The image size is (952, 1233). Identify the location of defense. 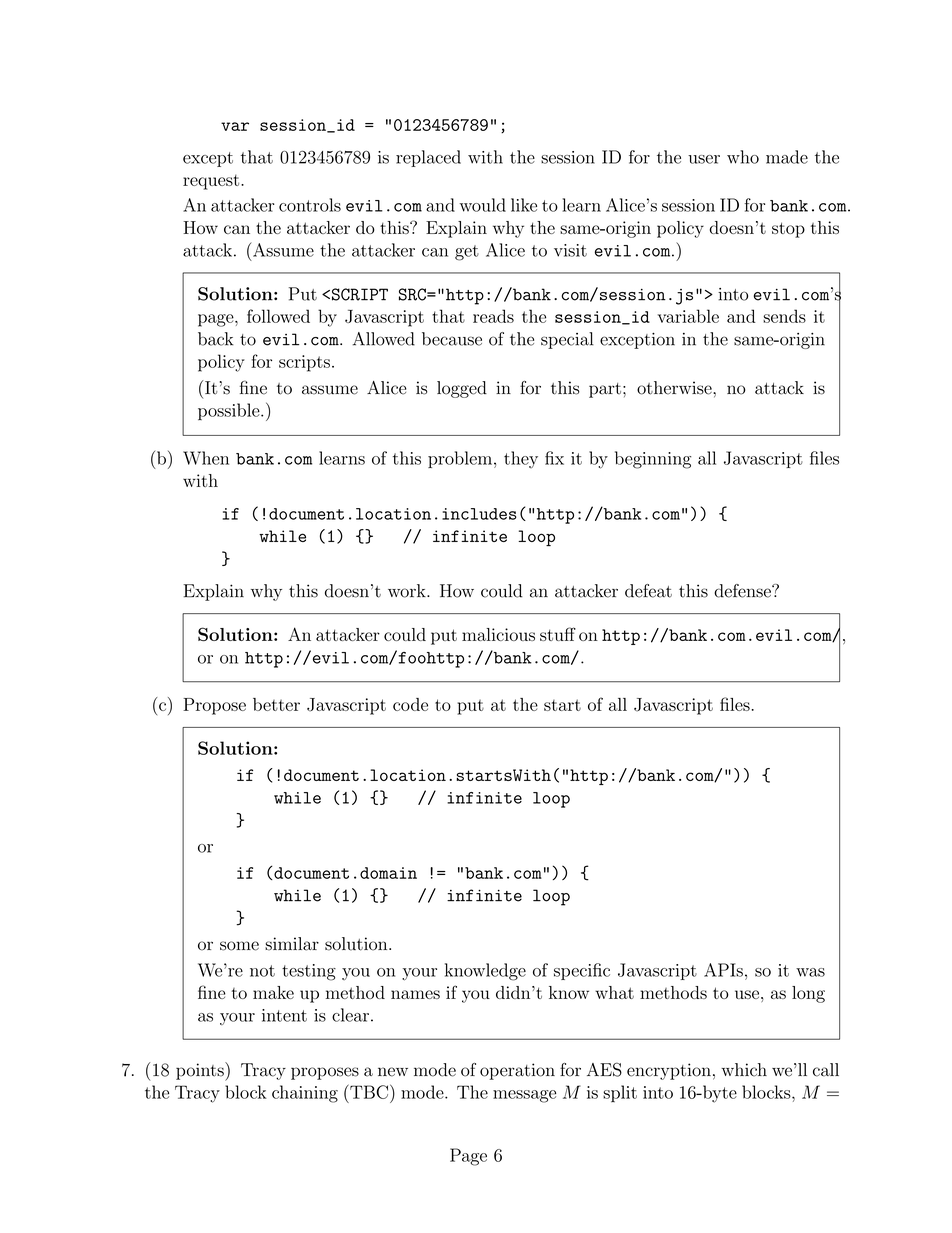
(743, 591).
